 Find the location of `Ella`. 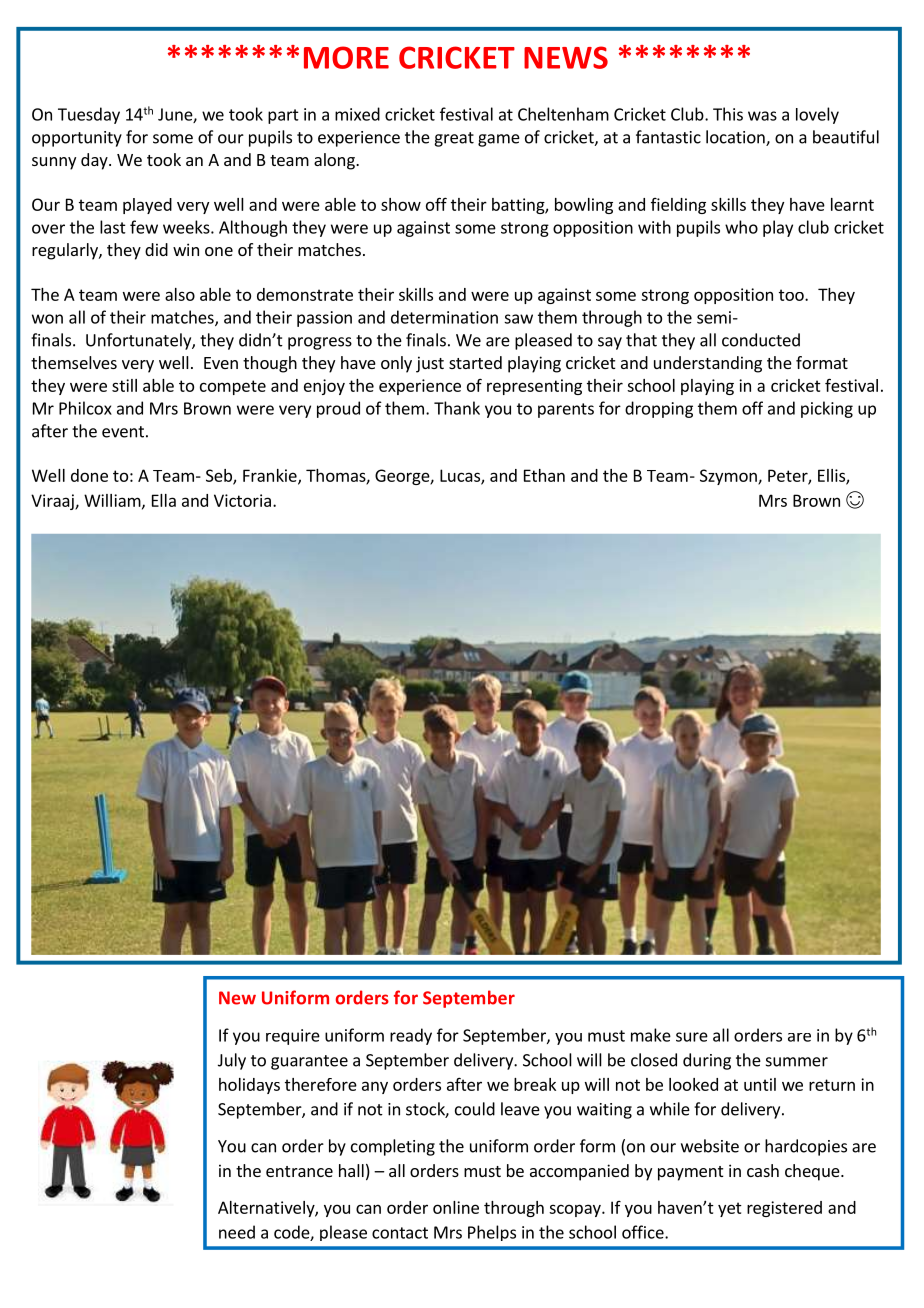

Ella is located at coordinates (164, 500).
